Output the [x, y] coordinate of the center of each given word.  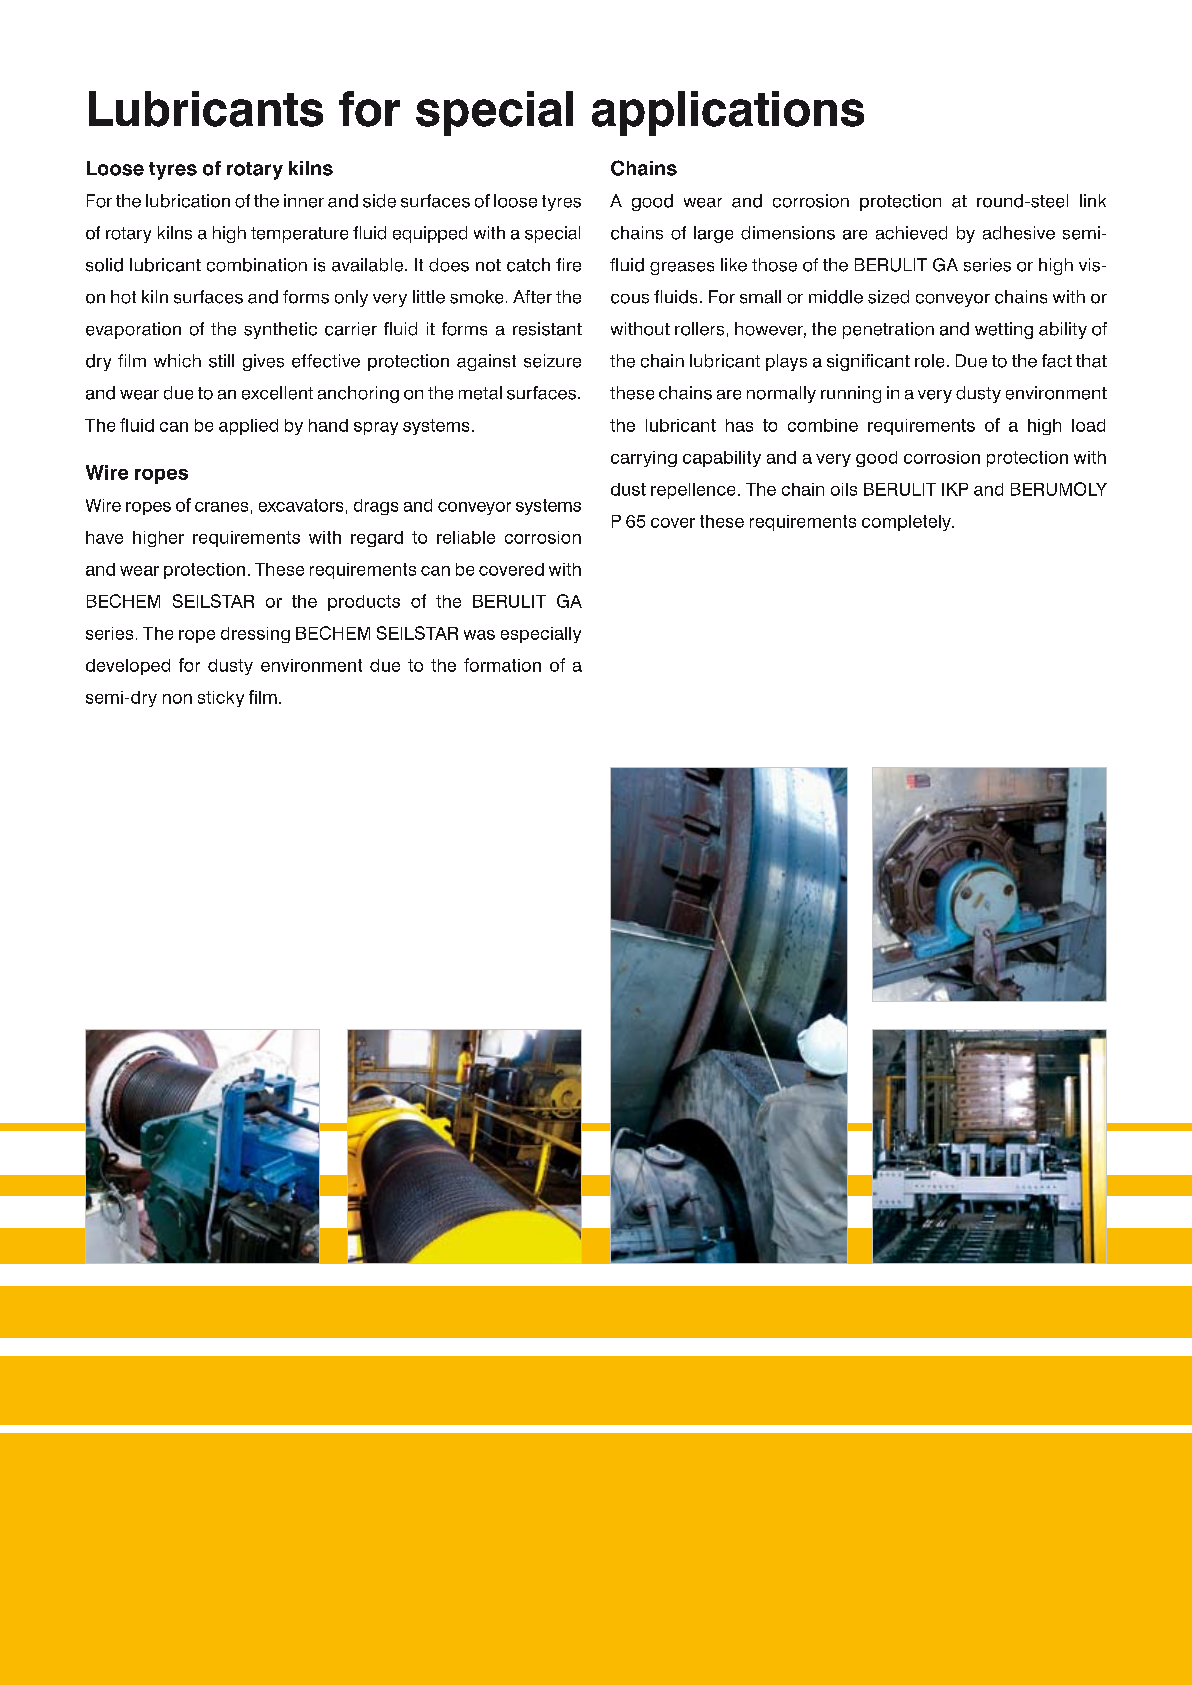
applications [728, 113]
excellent [277, 393]
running [851, 394]
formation [502, 665]
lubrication [188, 201]
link [1093, 200]
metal [480, 393]
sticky [221, 699]
